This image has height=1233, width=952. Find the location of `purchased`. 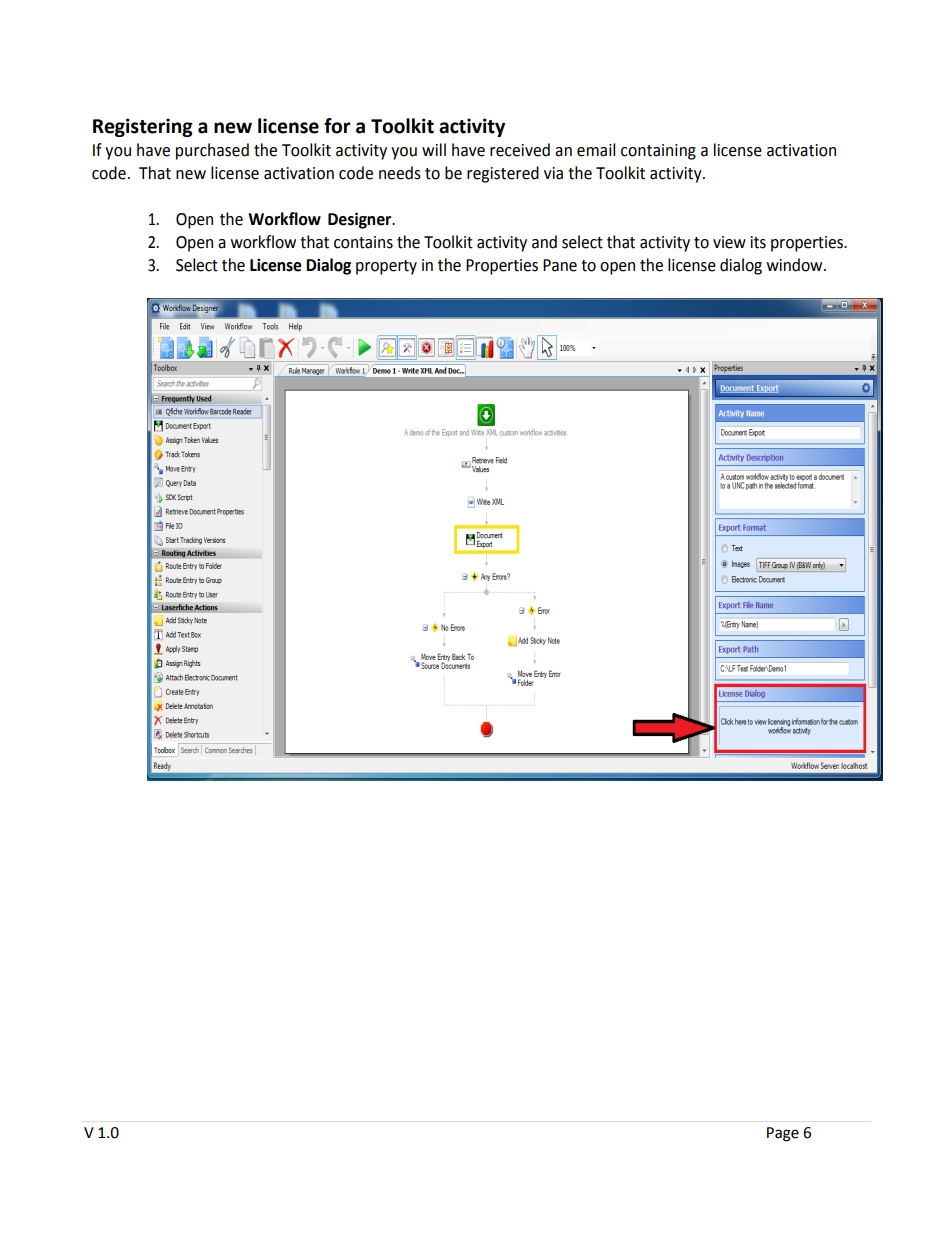

purchased is located at coordinates (212, 151).
